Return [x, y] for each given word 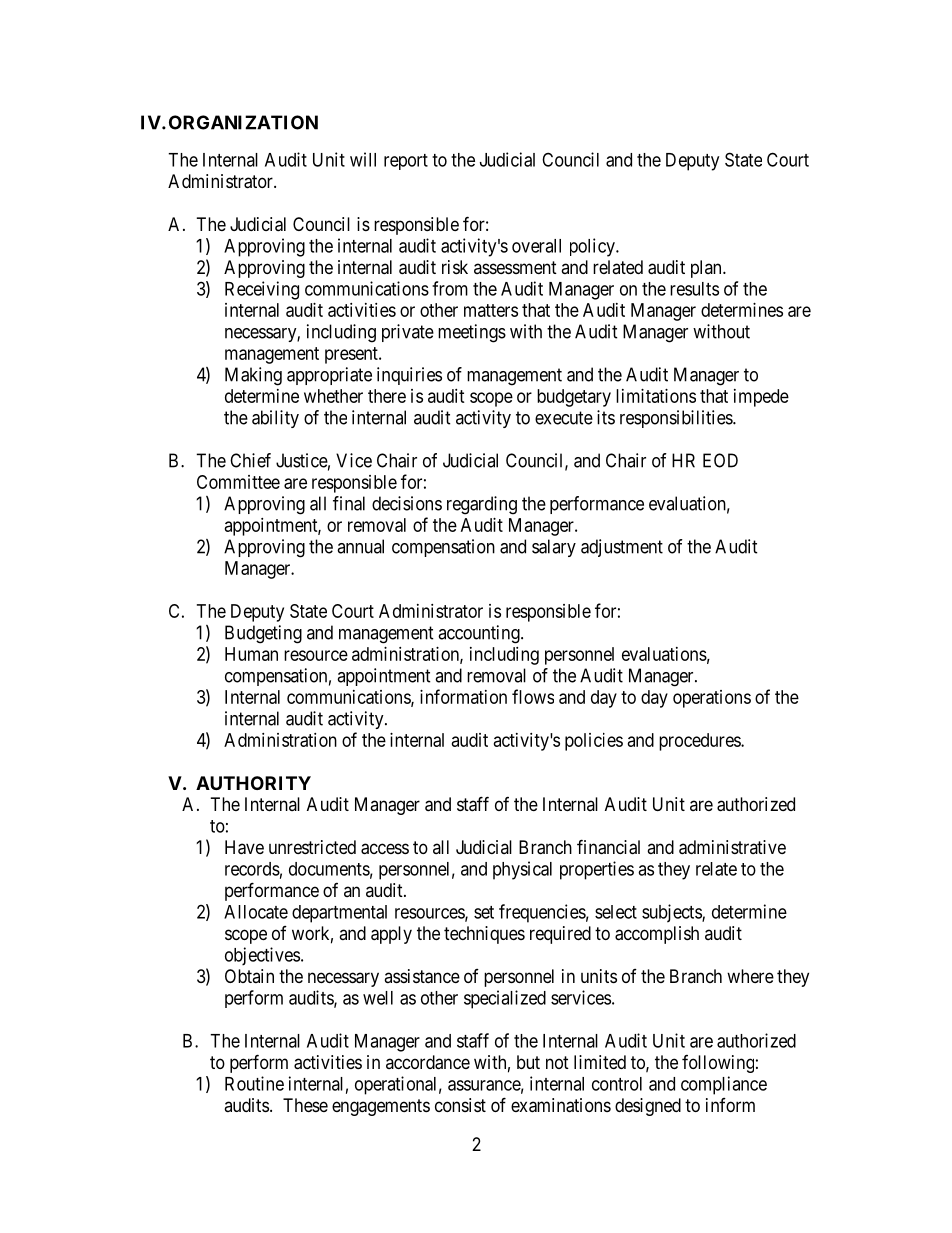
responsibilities [677, 419]
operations [712, 699]
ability [275, 419]
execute [564, 418]
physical [522, 870]
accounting [480, 634]
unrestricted [312, 847]
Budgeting [263, 634]
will [363, 159]
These [305, 1105]
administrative [732, 847]
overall [536, 246]
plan [707, 269]
